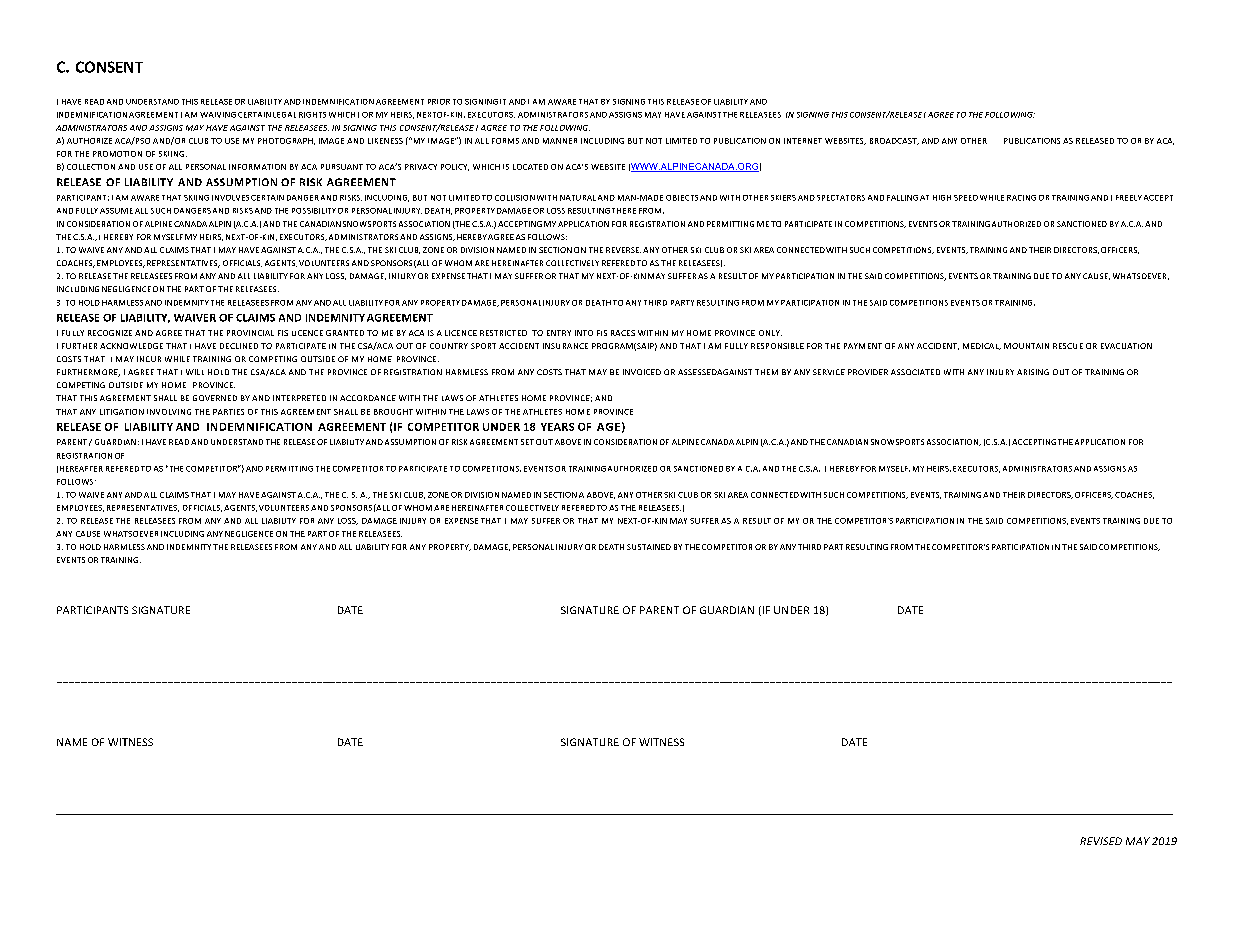  I want to click on SET, so click(527, 442).
